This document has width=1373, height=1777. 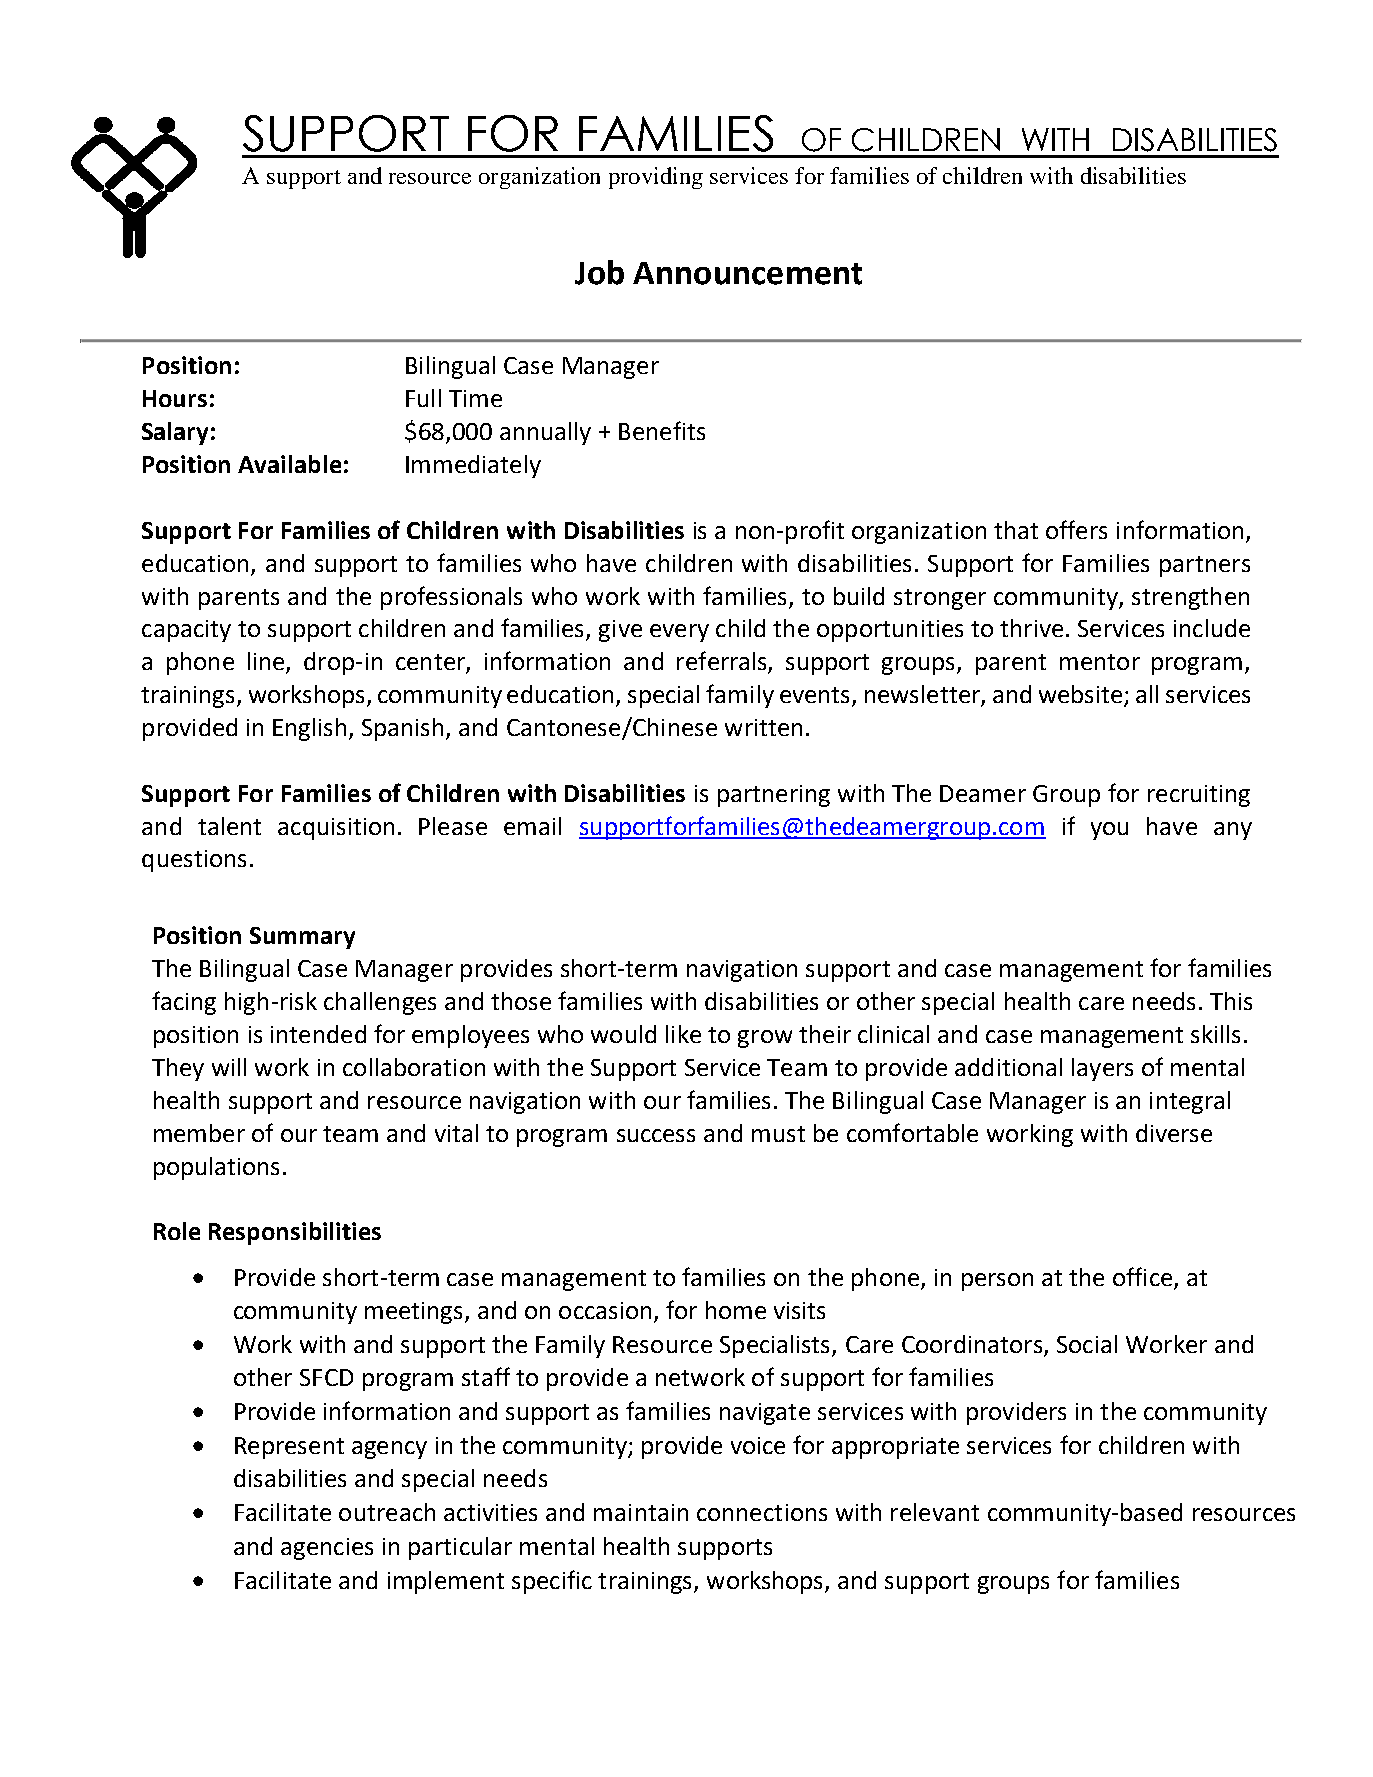 I want to click on will, so click(x=229, y=1067).
